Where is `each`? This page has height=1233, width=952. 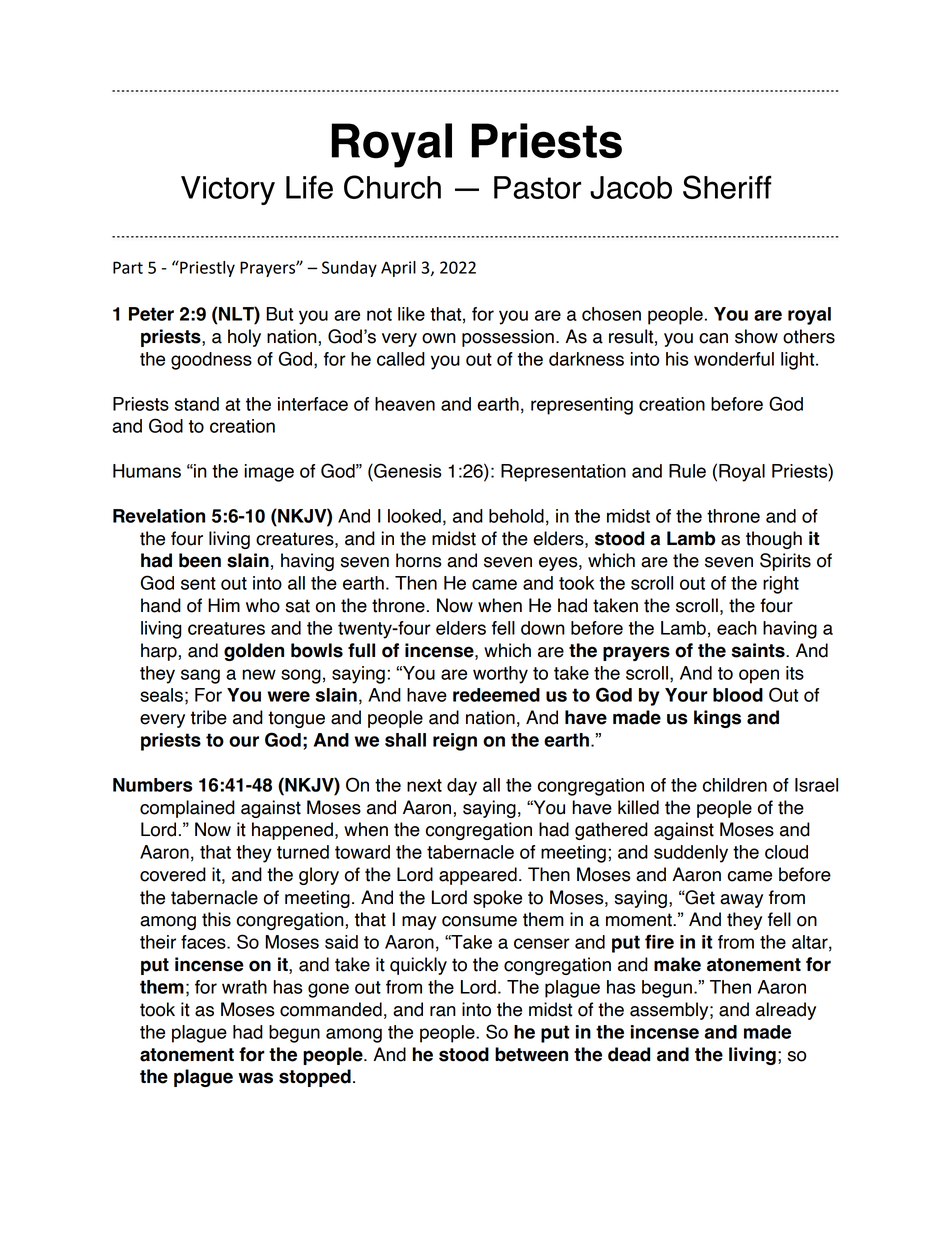
each is located at coordinates (737, 628).
